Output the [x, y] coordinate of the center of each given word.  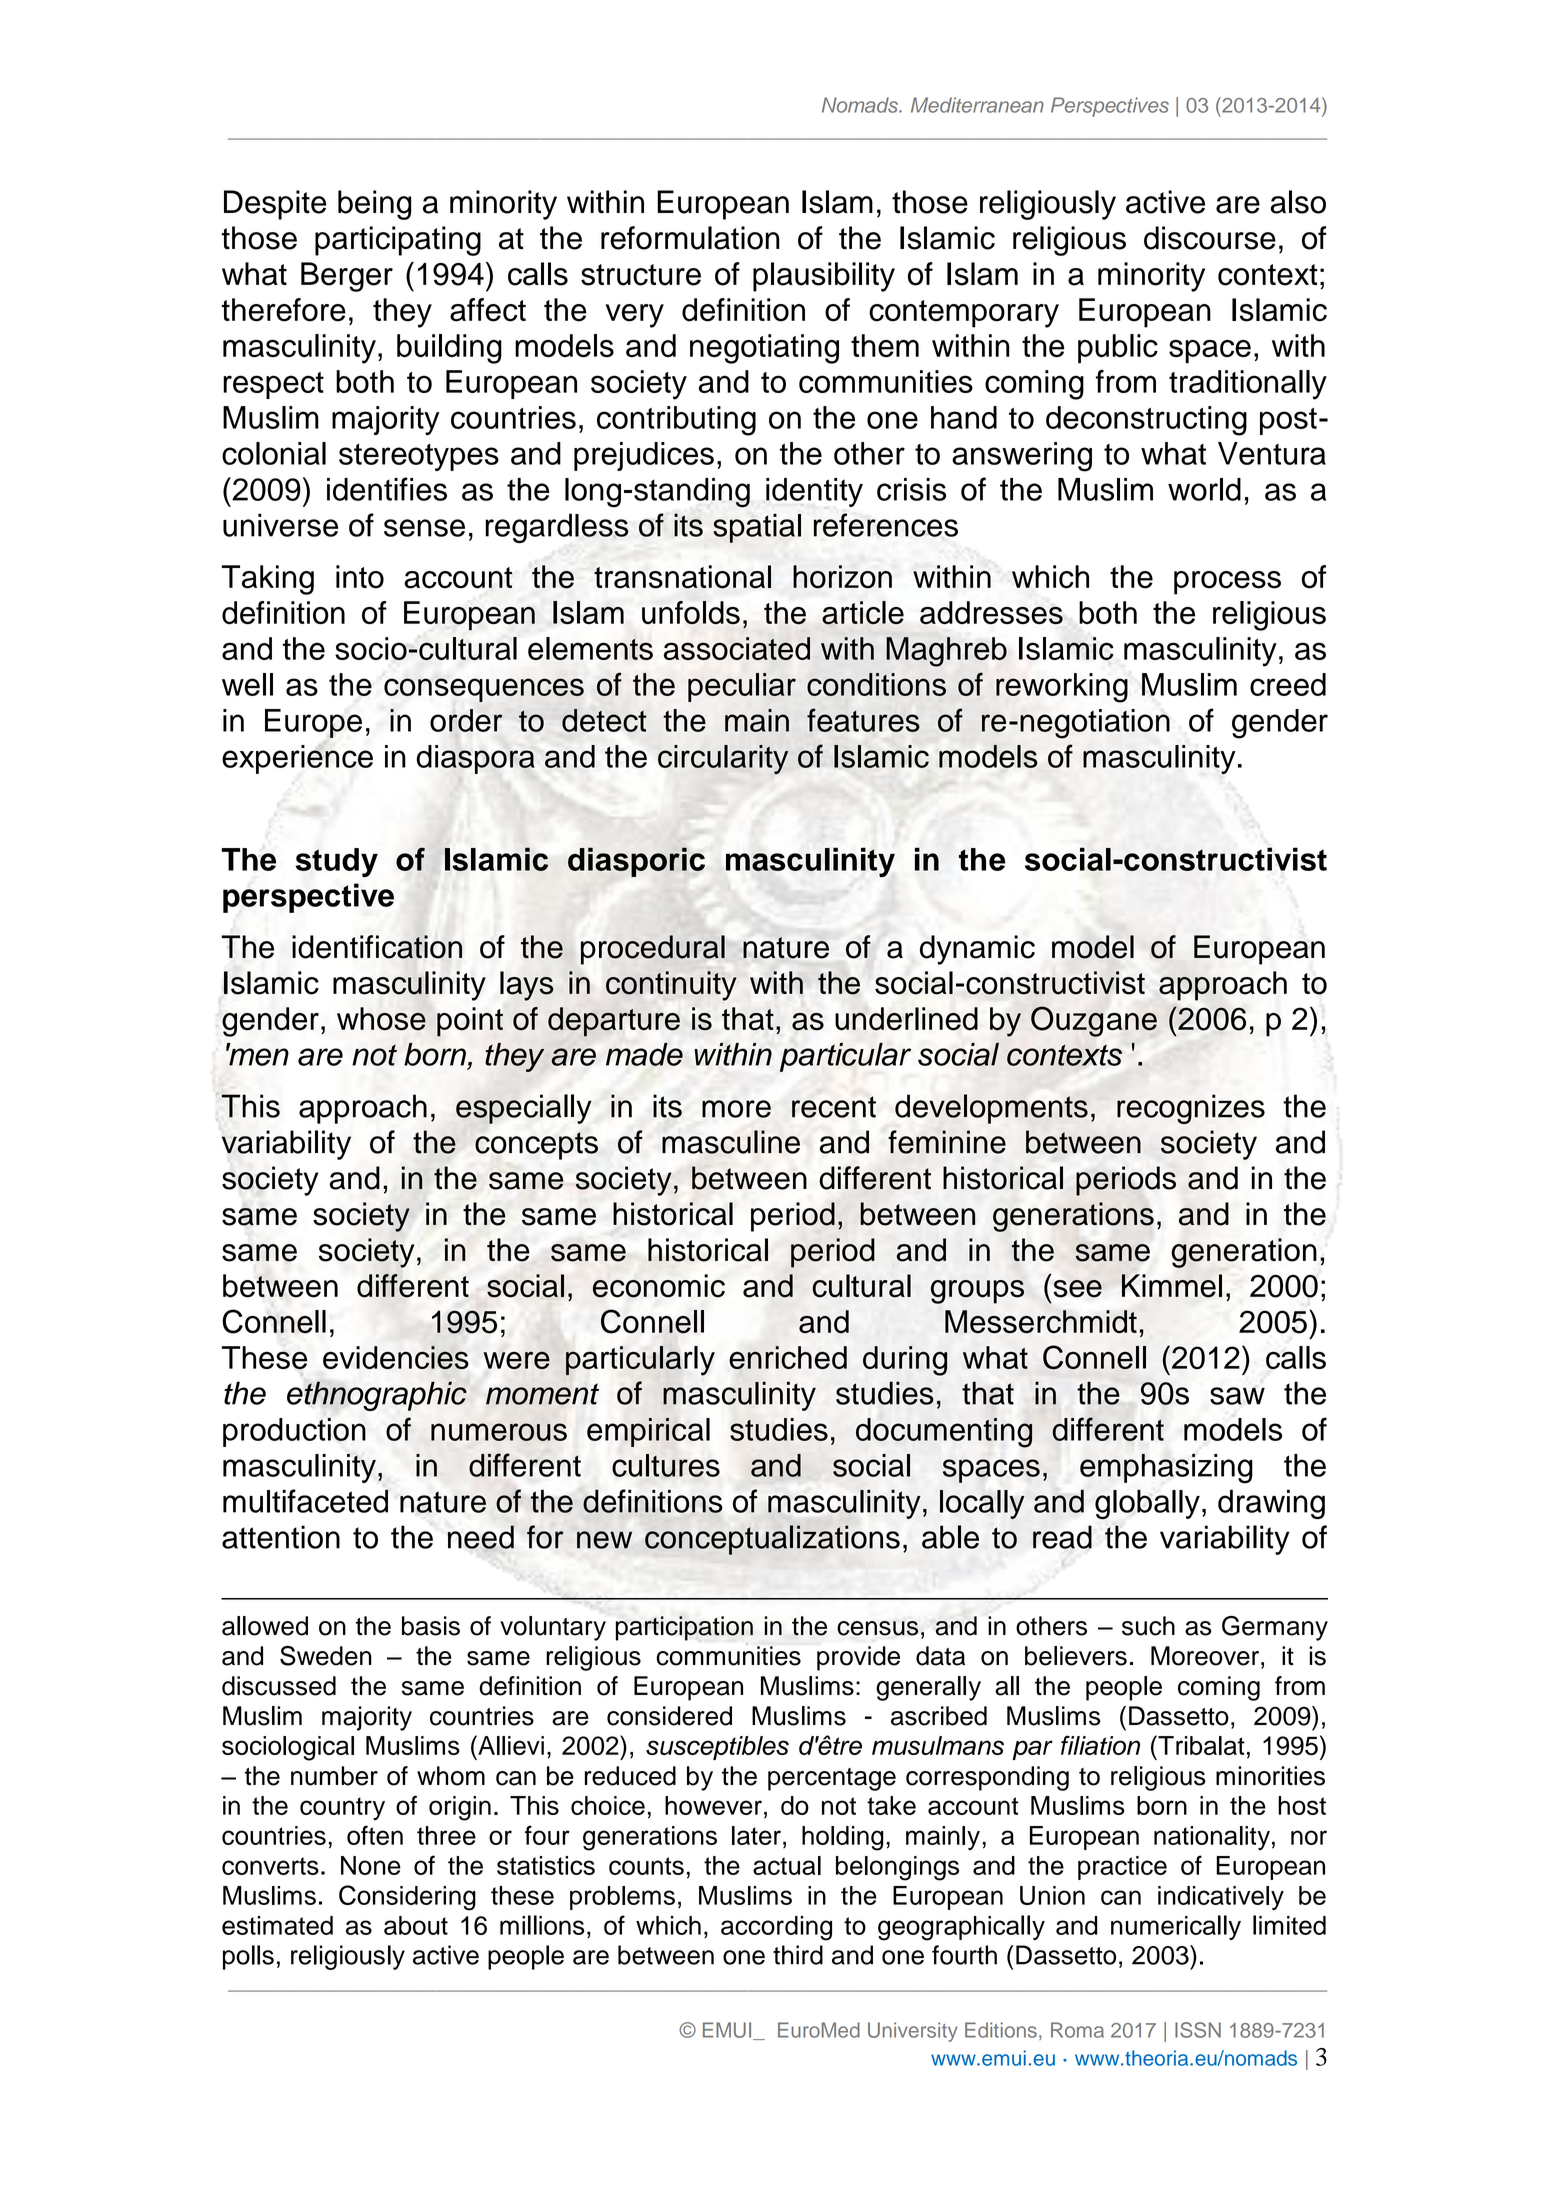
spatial [757, 528]
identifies [387, 489]
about [416, 1925]
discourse [1210, 238]
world [1204, 489]
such [1148, 1626]
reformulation [690, 238]
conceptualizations [772, 1540]
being [375, 205]
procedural [653, 950]
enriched [788, 1357]
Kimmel [1172, 1286]
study [337, 863]
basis [431, 1626]
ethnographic [377, 1396]
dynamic [977, 950]
